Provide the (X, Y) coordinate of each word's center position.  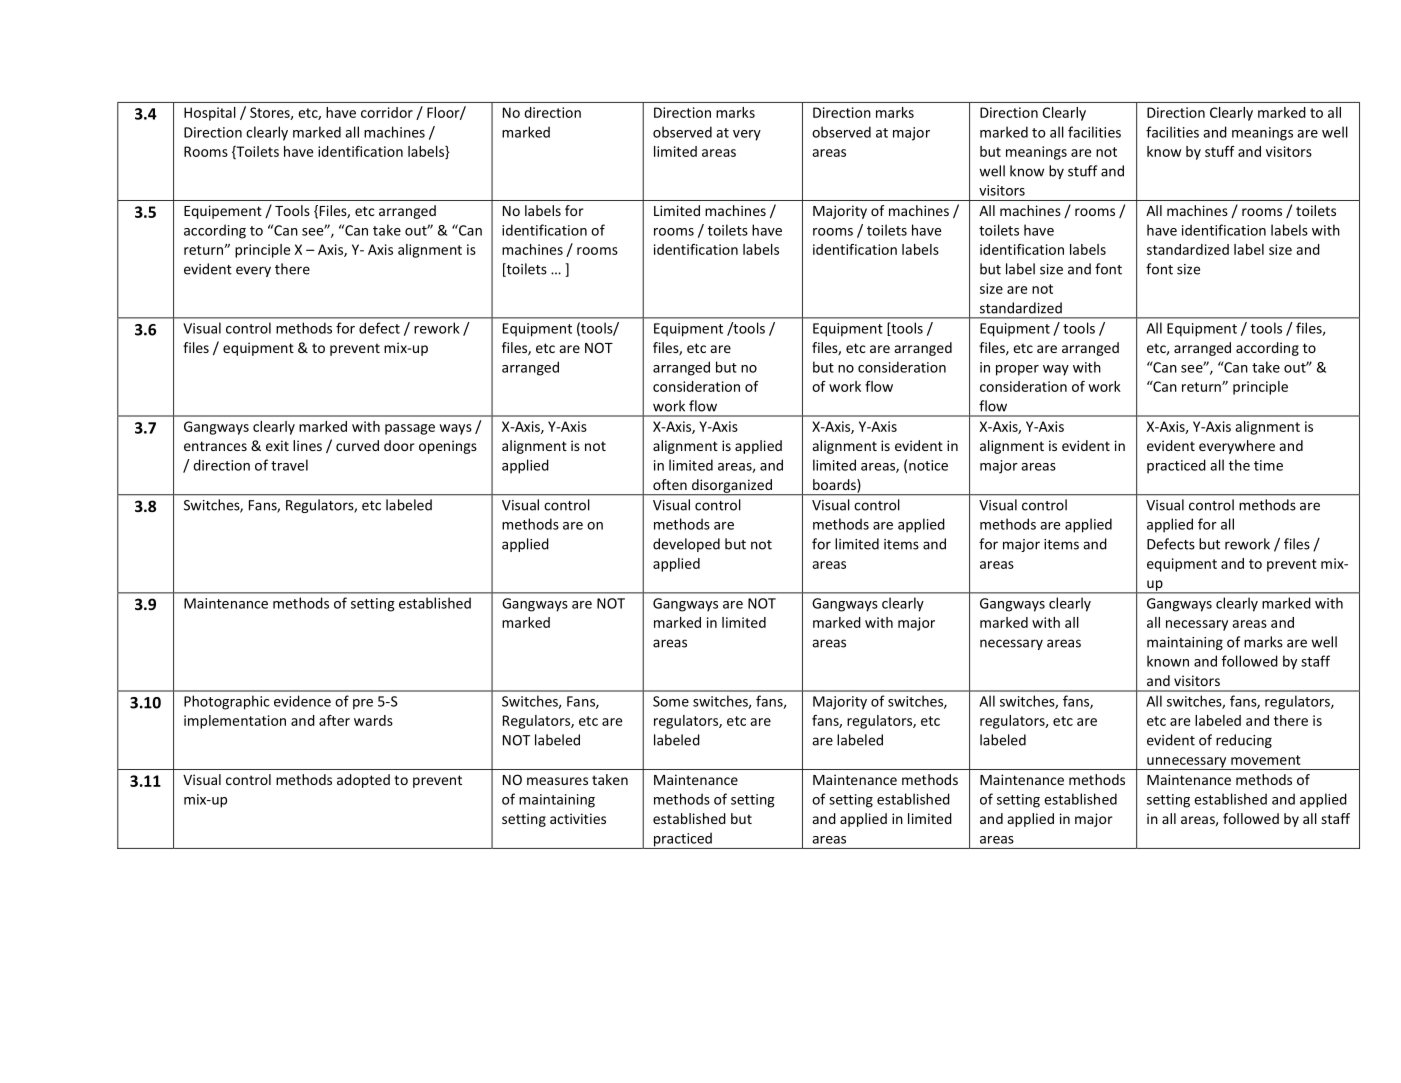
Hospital (210, 114)
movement (1266, 760)
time (1268, 465)
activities (578, 818)
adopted (363, 781)
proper (1017, 370)
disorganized (731, 487)
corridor (387, 112)
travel (289, 465)
